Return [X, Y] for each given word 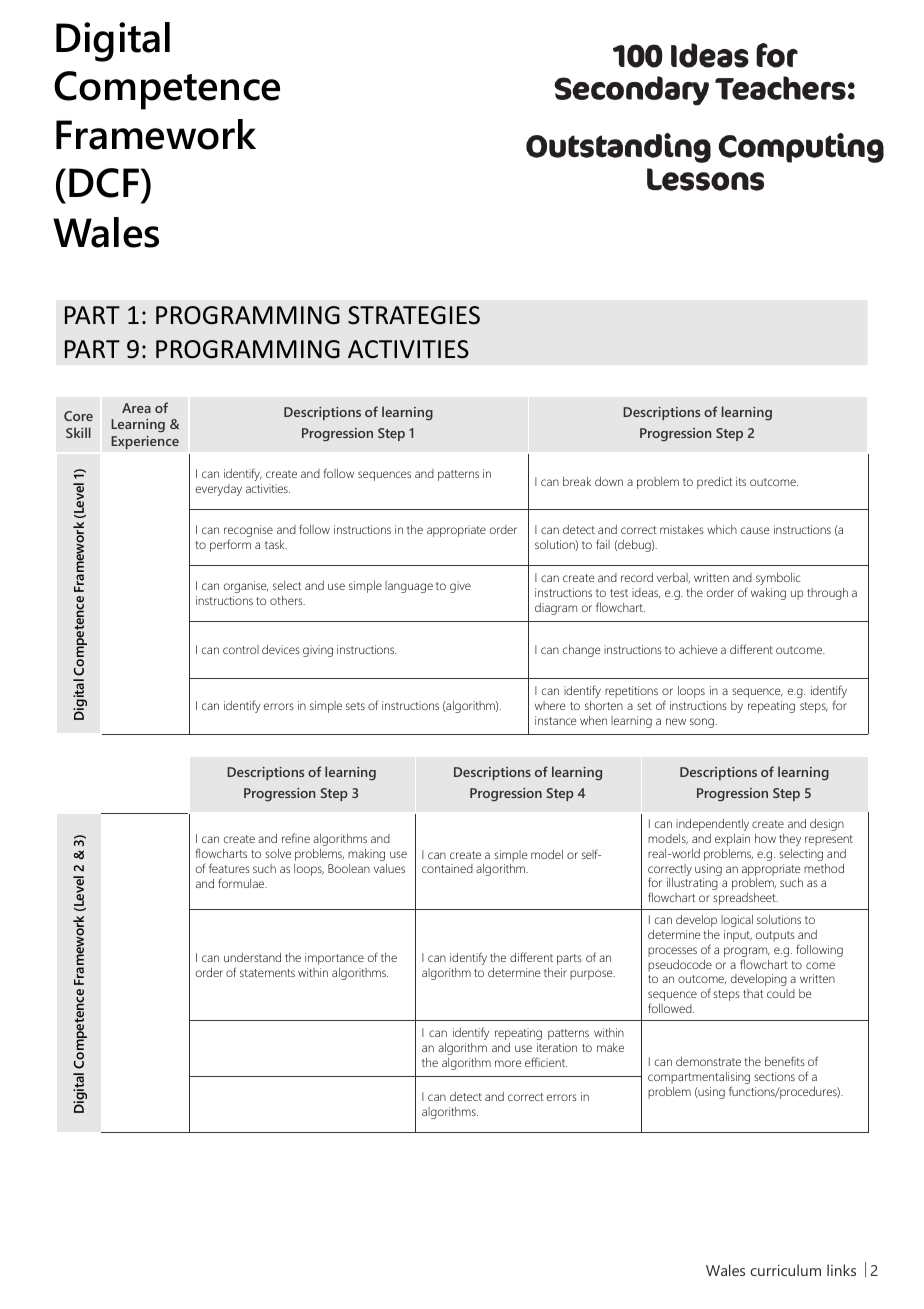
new [676, 721]
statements [267, 973]
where [550, 705]
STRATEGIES [414, 315]
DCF [105, 183]
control [241, 649]
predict [714, 483]
